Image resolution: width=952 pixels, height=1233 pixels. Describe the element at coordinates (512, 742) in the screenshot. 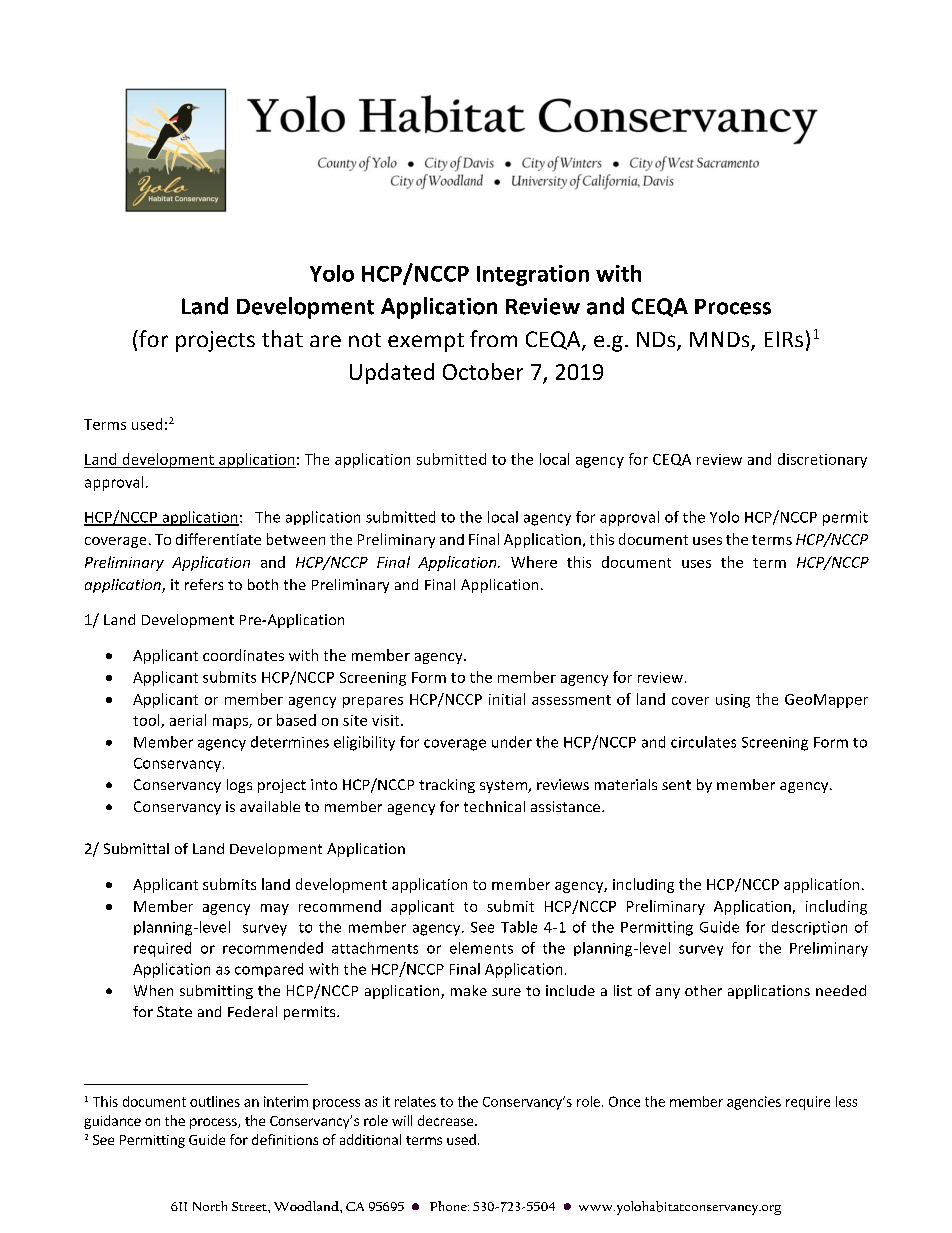

I see `under` at that location.
